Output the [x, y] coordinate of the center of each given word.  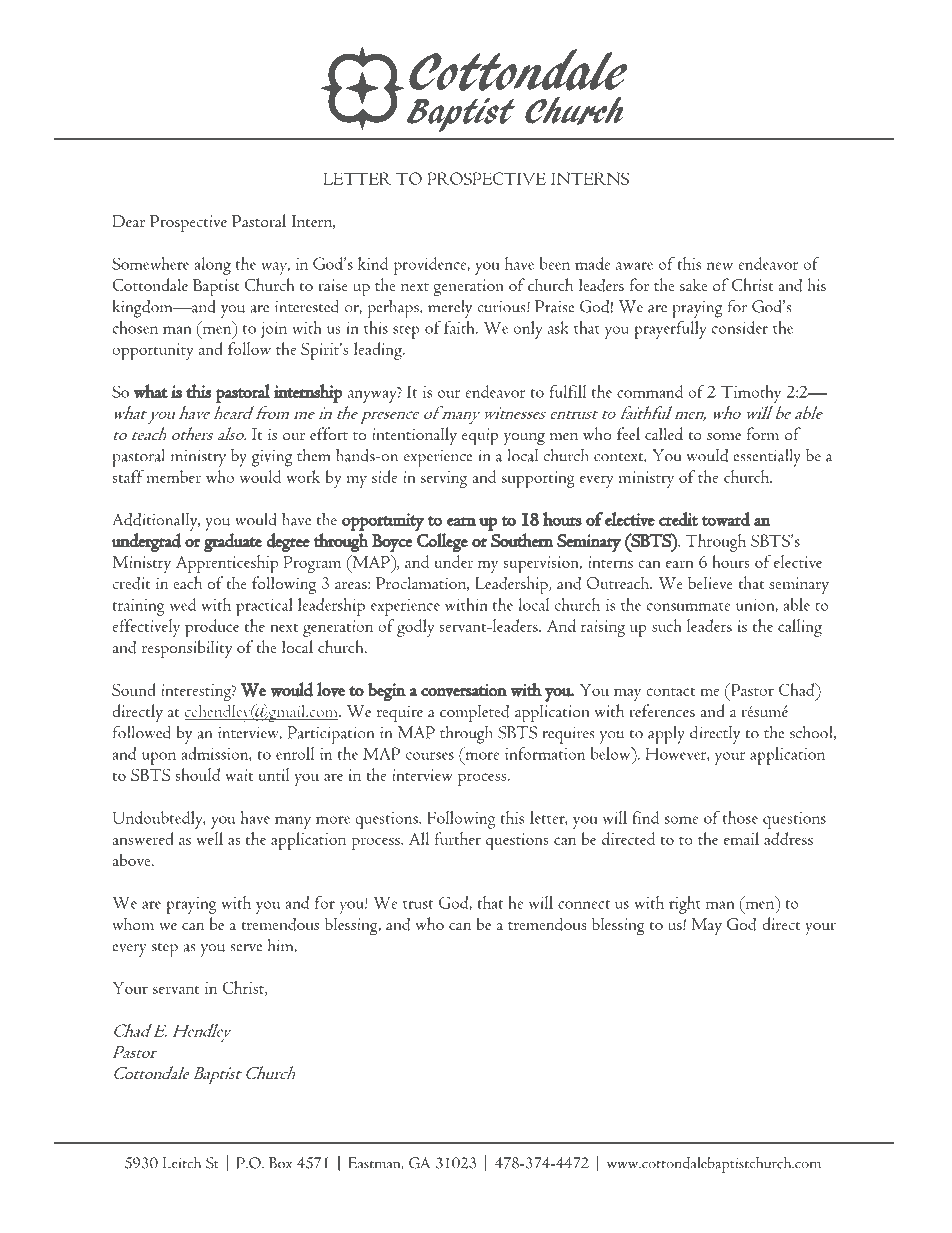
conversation [464, 690]
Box [280, 1163]
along [212, 266]
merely [450, 309]
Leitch [182, 1163]
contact [671, 691]
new [720, 266]
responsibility [187, 649]
